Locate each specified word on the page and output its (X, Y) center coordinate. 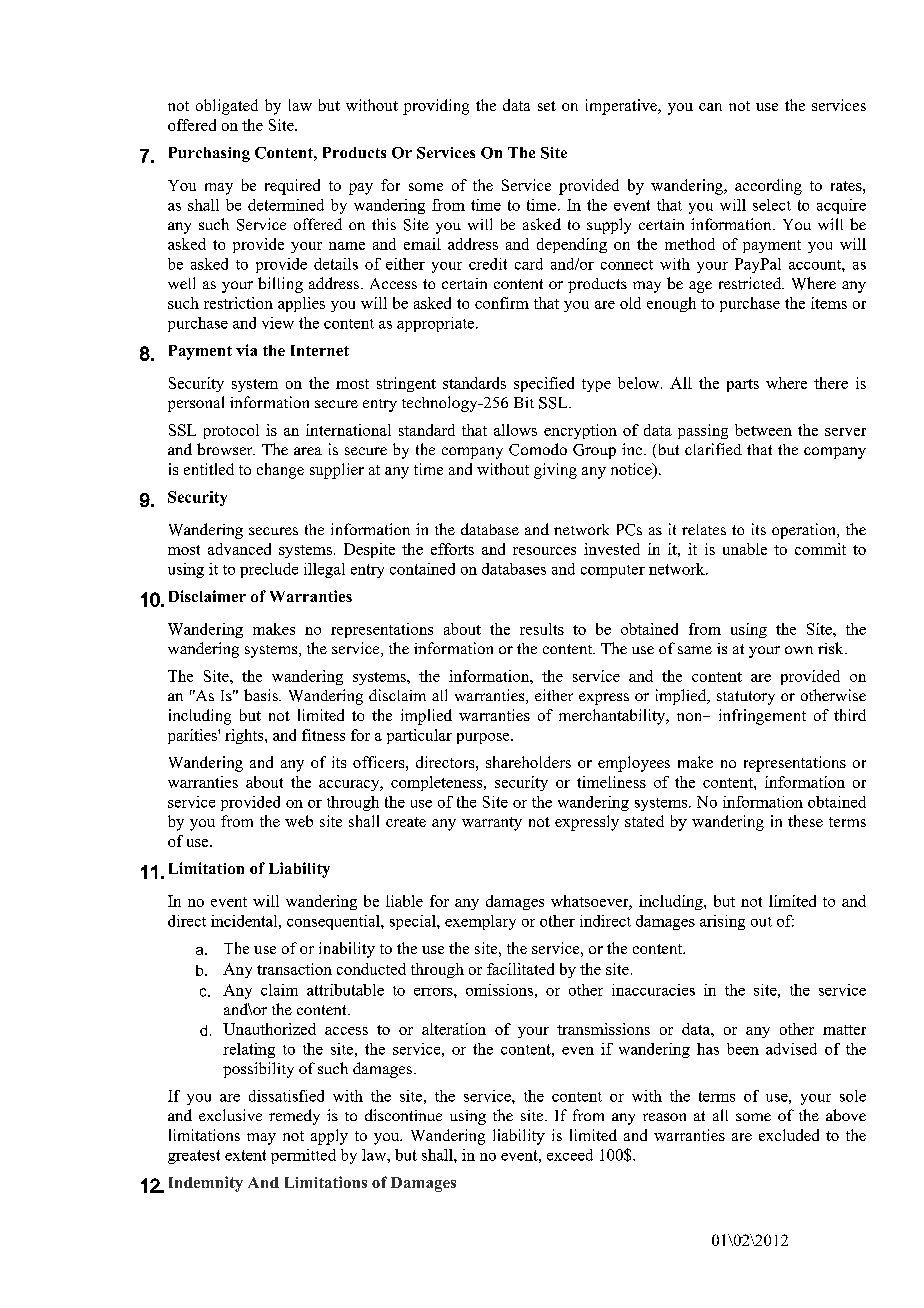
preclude (269, 570)
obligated (227, 107)
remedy (294, 1117)
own (799, 650)
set (547, 106)
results (542, 629)
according (768, 187)
